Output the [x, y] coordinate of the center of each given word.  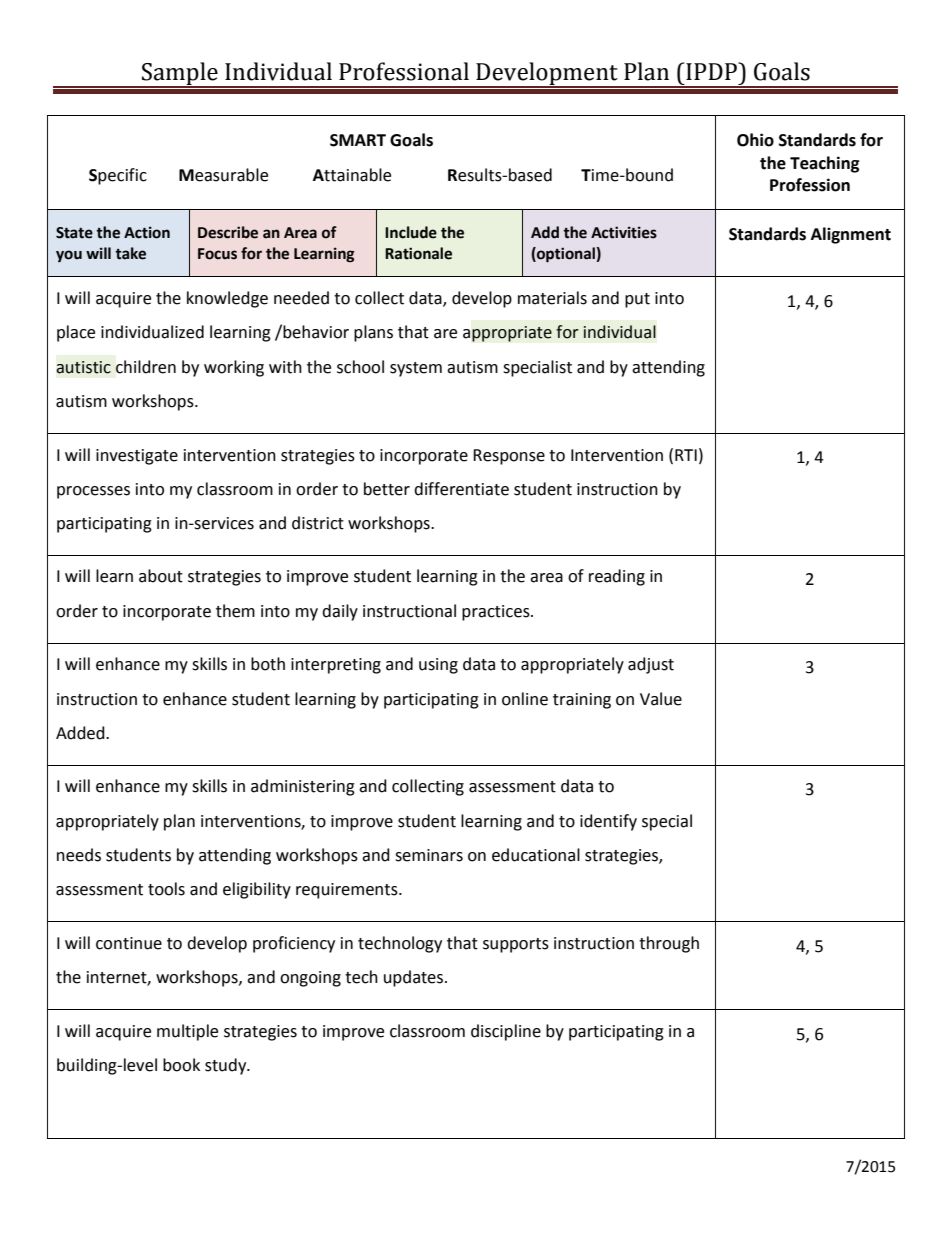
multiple [187, 1032]
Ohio [755, 140]
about [161, 576]
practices [497, 613]
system [416, 369]
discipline [506, 1032]
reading [617, 577]
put [637, 300]
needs [79, 855]
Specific [118, 176]
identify [608, 822]
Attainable [352, 175]
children [146, 367]
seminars [429, 855]
